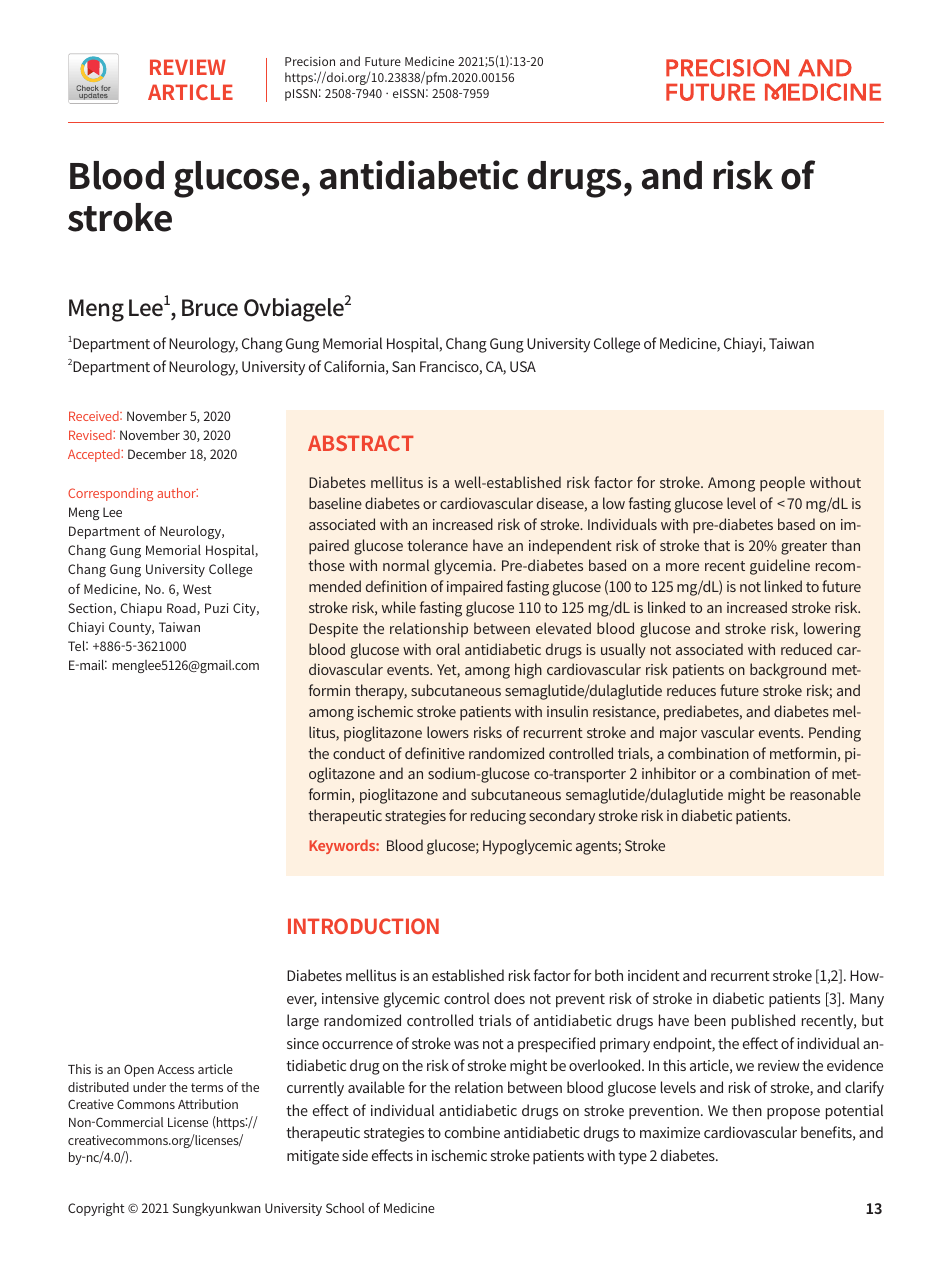  Describe the element at coordinates (96, 1209) in the document. I see `Copyright` at that location.
